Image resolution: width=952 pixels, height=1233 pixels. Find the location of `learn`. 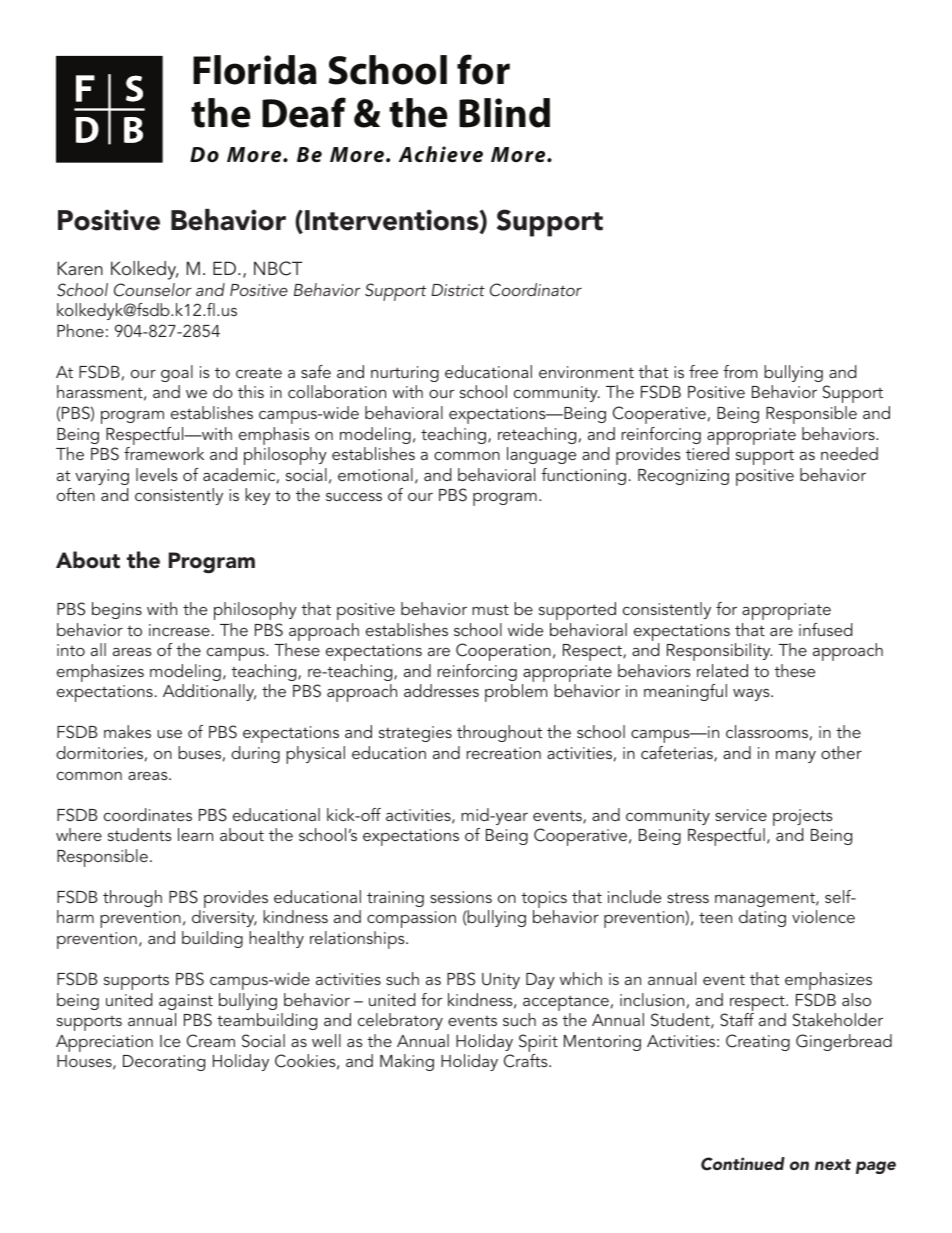

learn is located at coordinates (195, 834).
